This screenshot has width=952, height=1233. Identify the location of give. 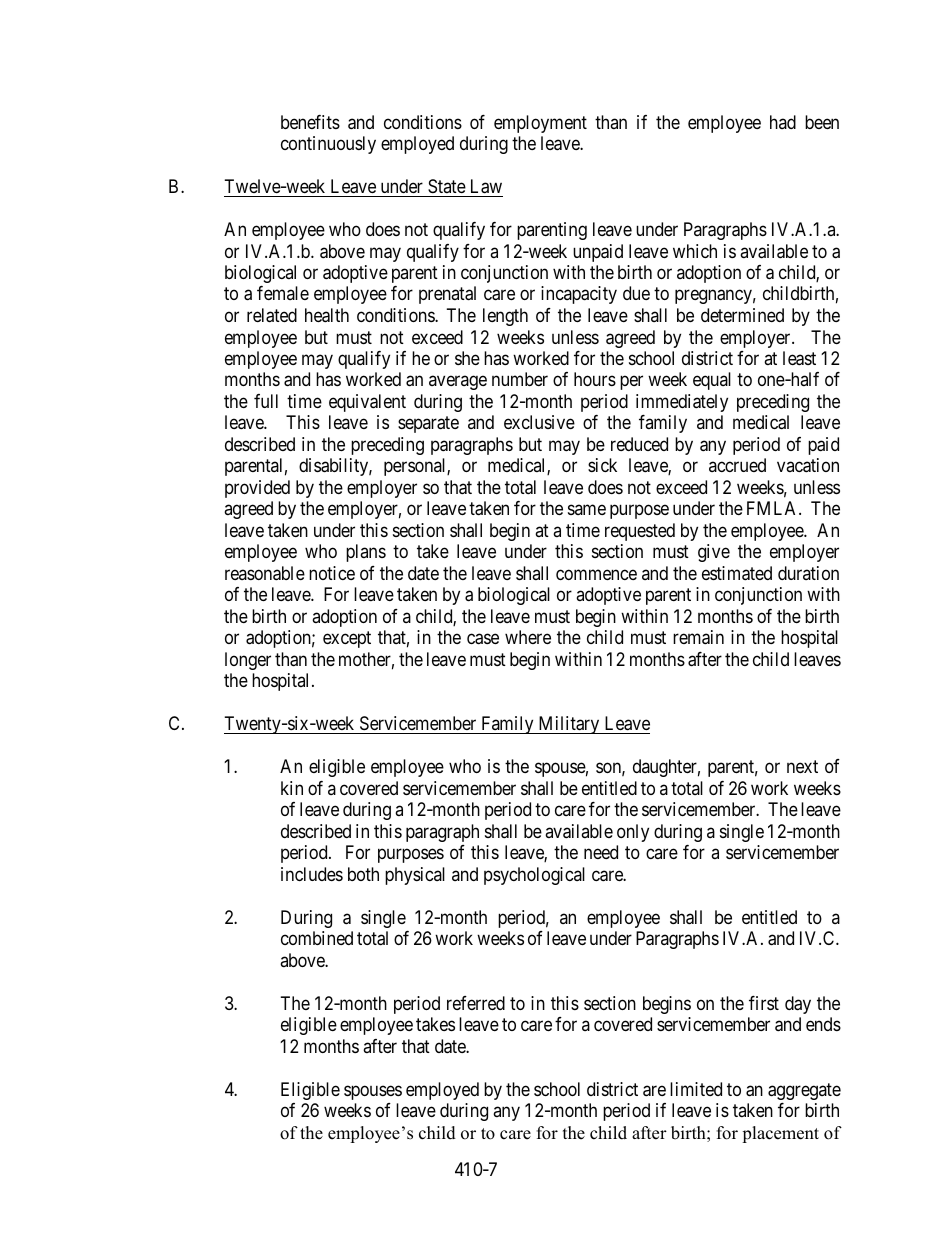
(714, 553).
